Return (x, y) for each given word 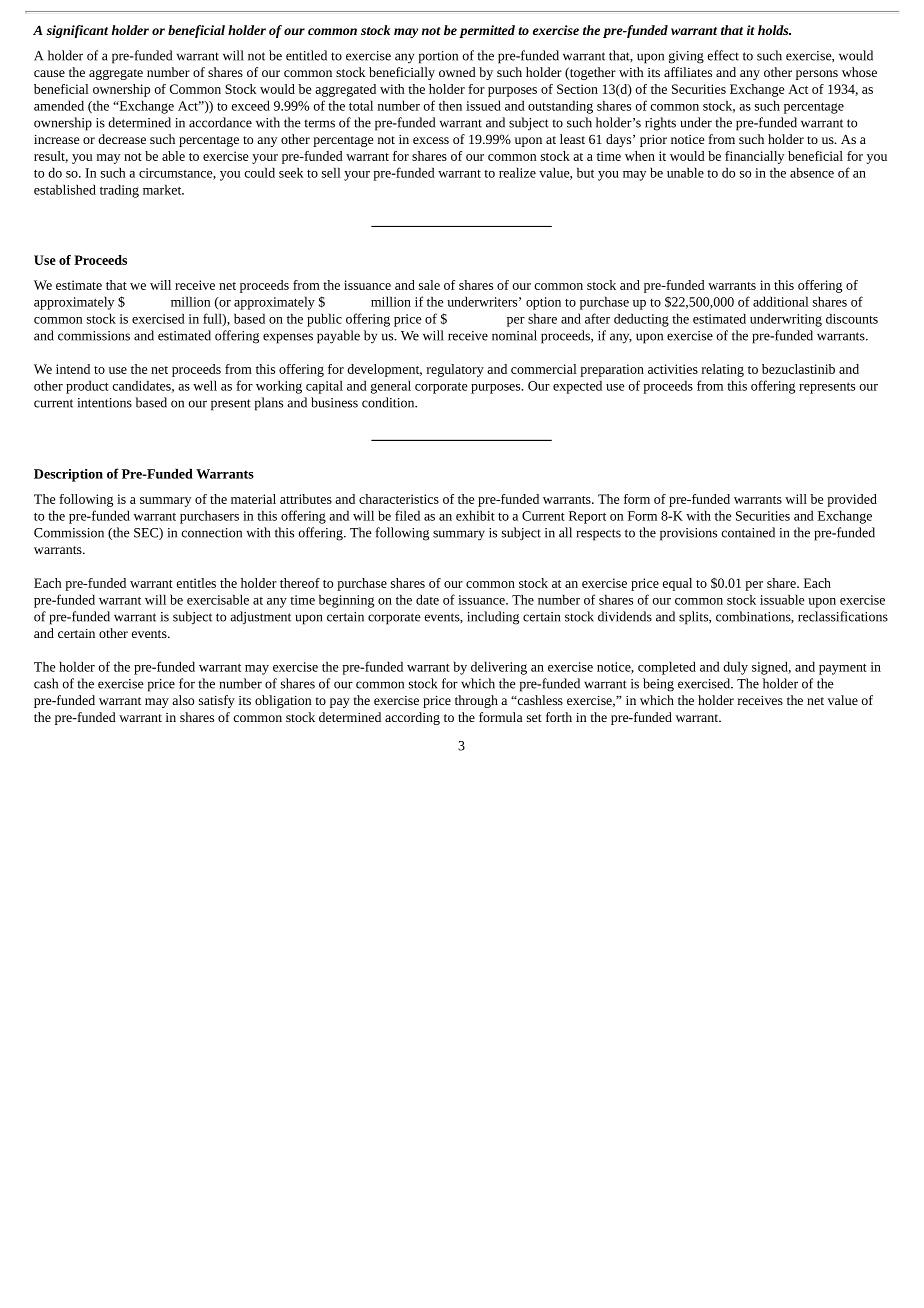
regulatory (455, 370)
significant (77, 31)
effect (723, 55)
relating (723, 370)
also (183, 700)
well (205, 385)
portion (438, 57)
